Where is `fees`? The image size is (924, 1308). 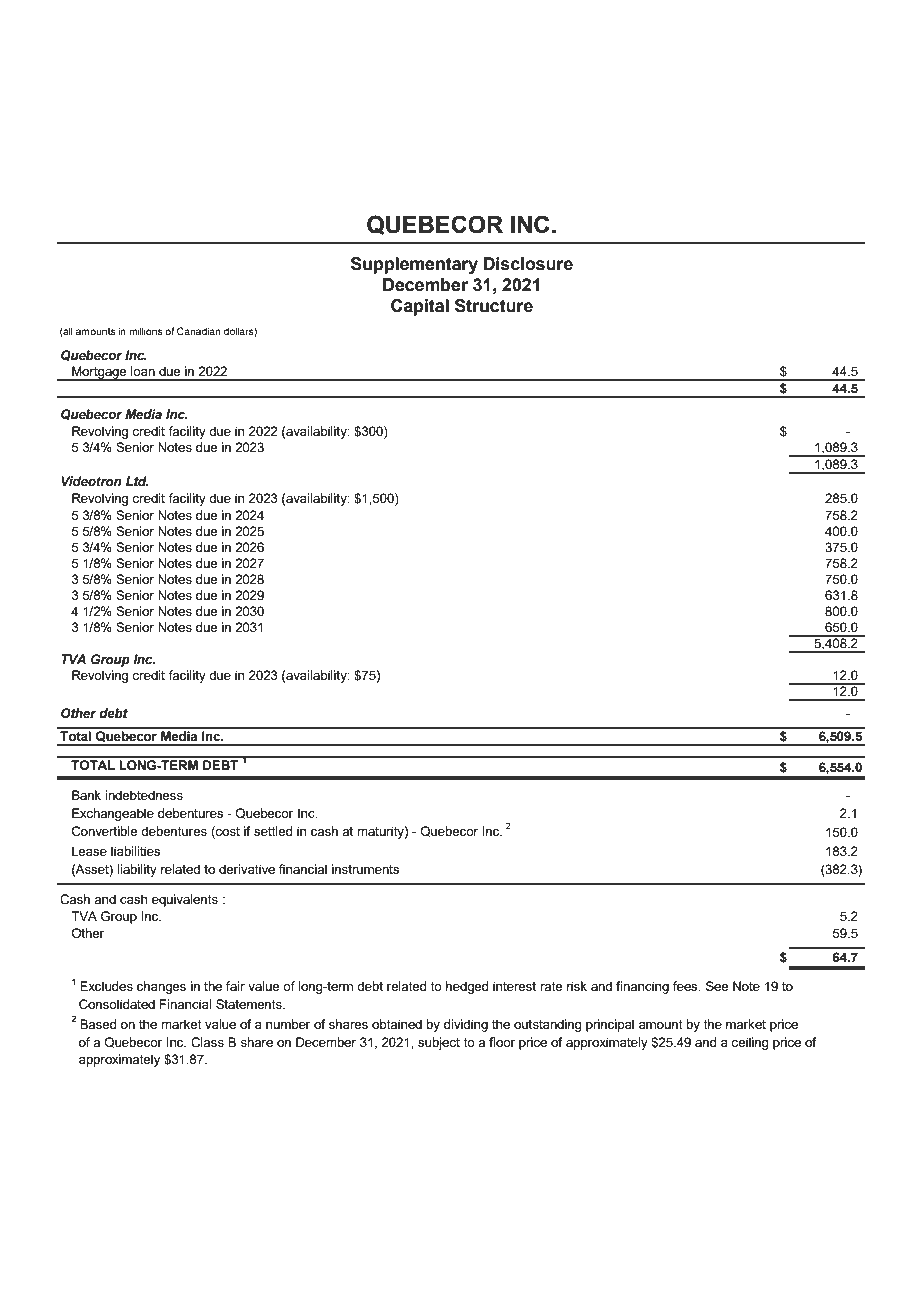 fees is located at coordinates (686, 986).
